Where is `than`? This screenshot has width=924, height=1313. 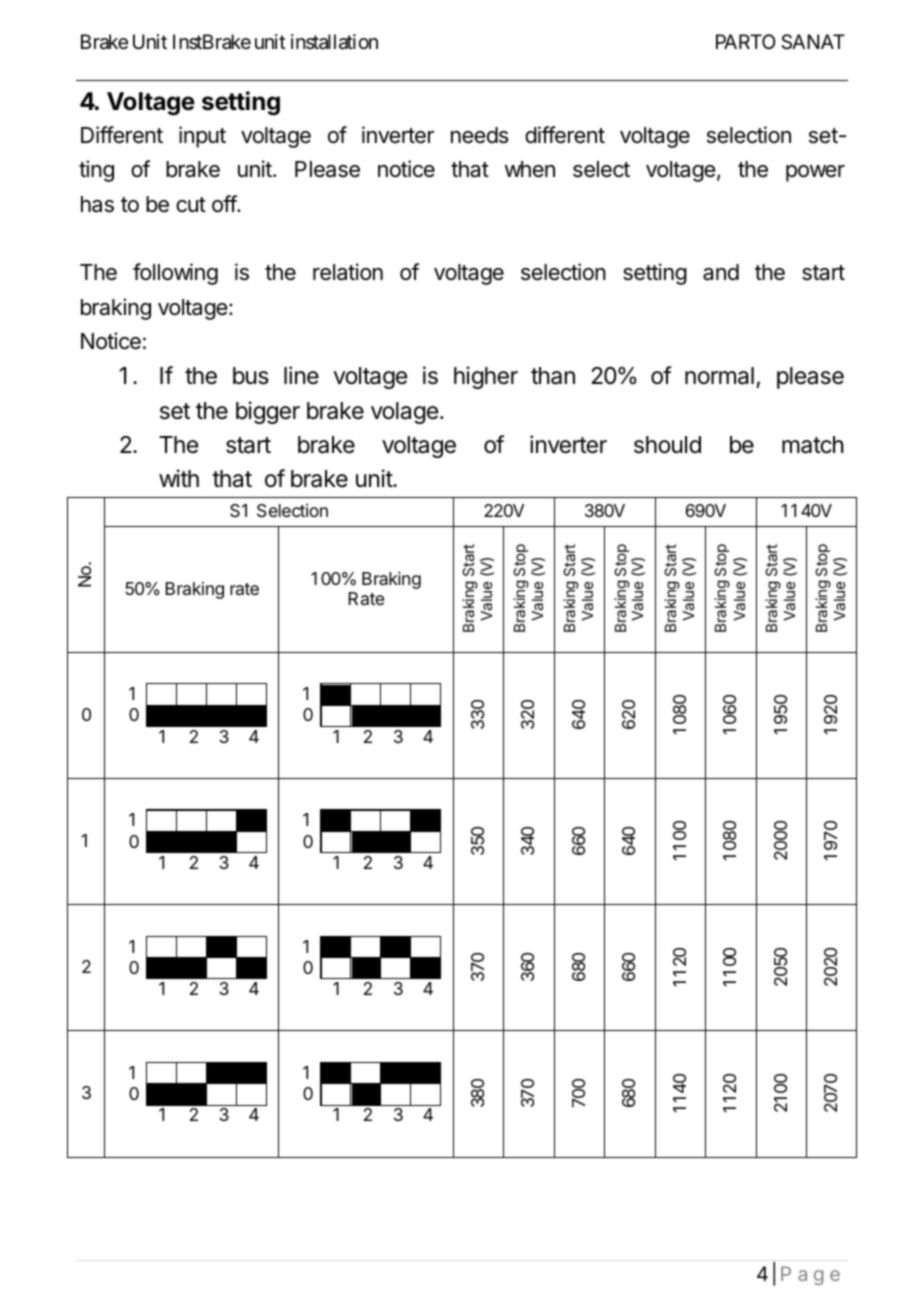 than is located at coordinates (553, 376).
